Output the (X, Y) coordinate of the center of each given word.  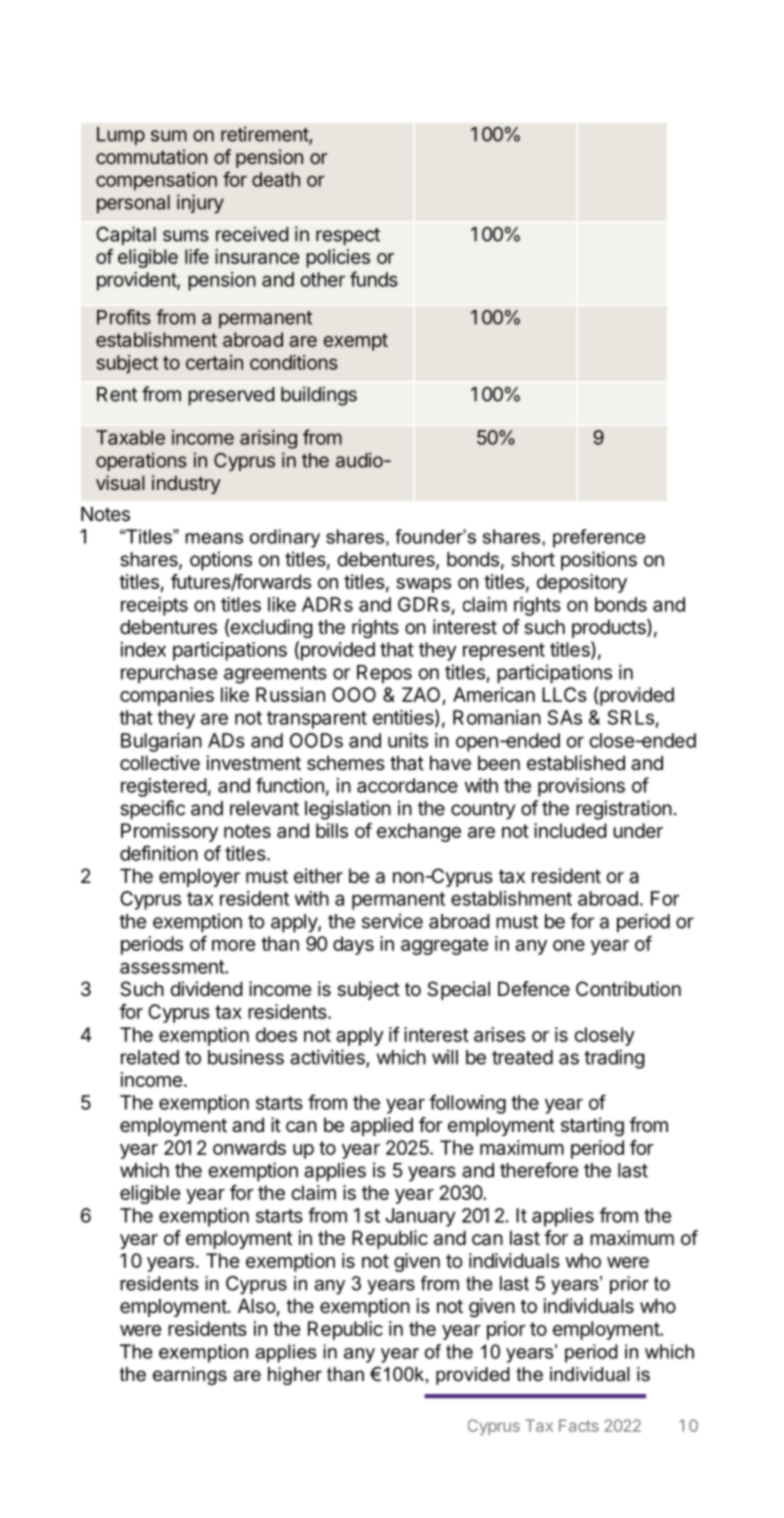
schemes (346, 763)
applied (382, 1126)
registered (164, 787)
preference (599, 538)
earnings (190, 1376)
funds (374, 279)
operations (141, 461)
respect (348, 236)
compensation (156, 181)
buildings (319, 396)
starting (592, 1126)
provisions (581, 787)
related (150, 1057)
